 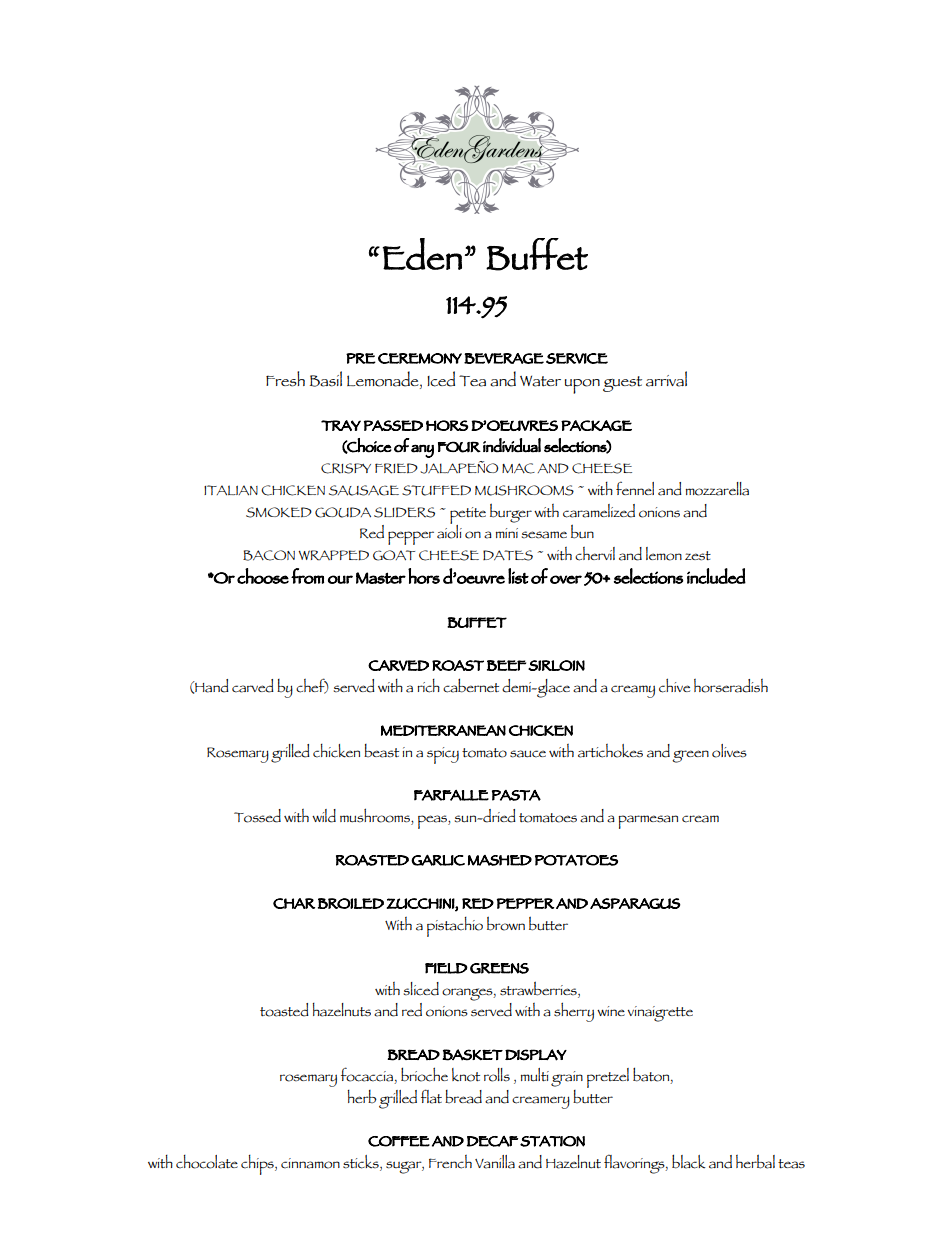 What do you see at coordinates (269, 555) in the document?
I see `BACON` at bounding box center [269, 555].
